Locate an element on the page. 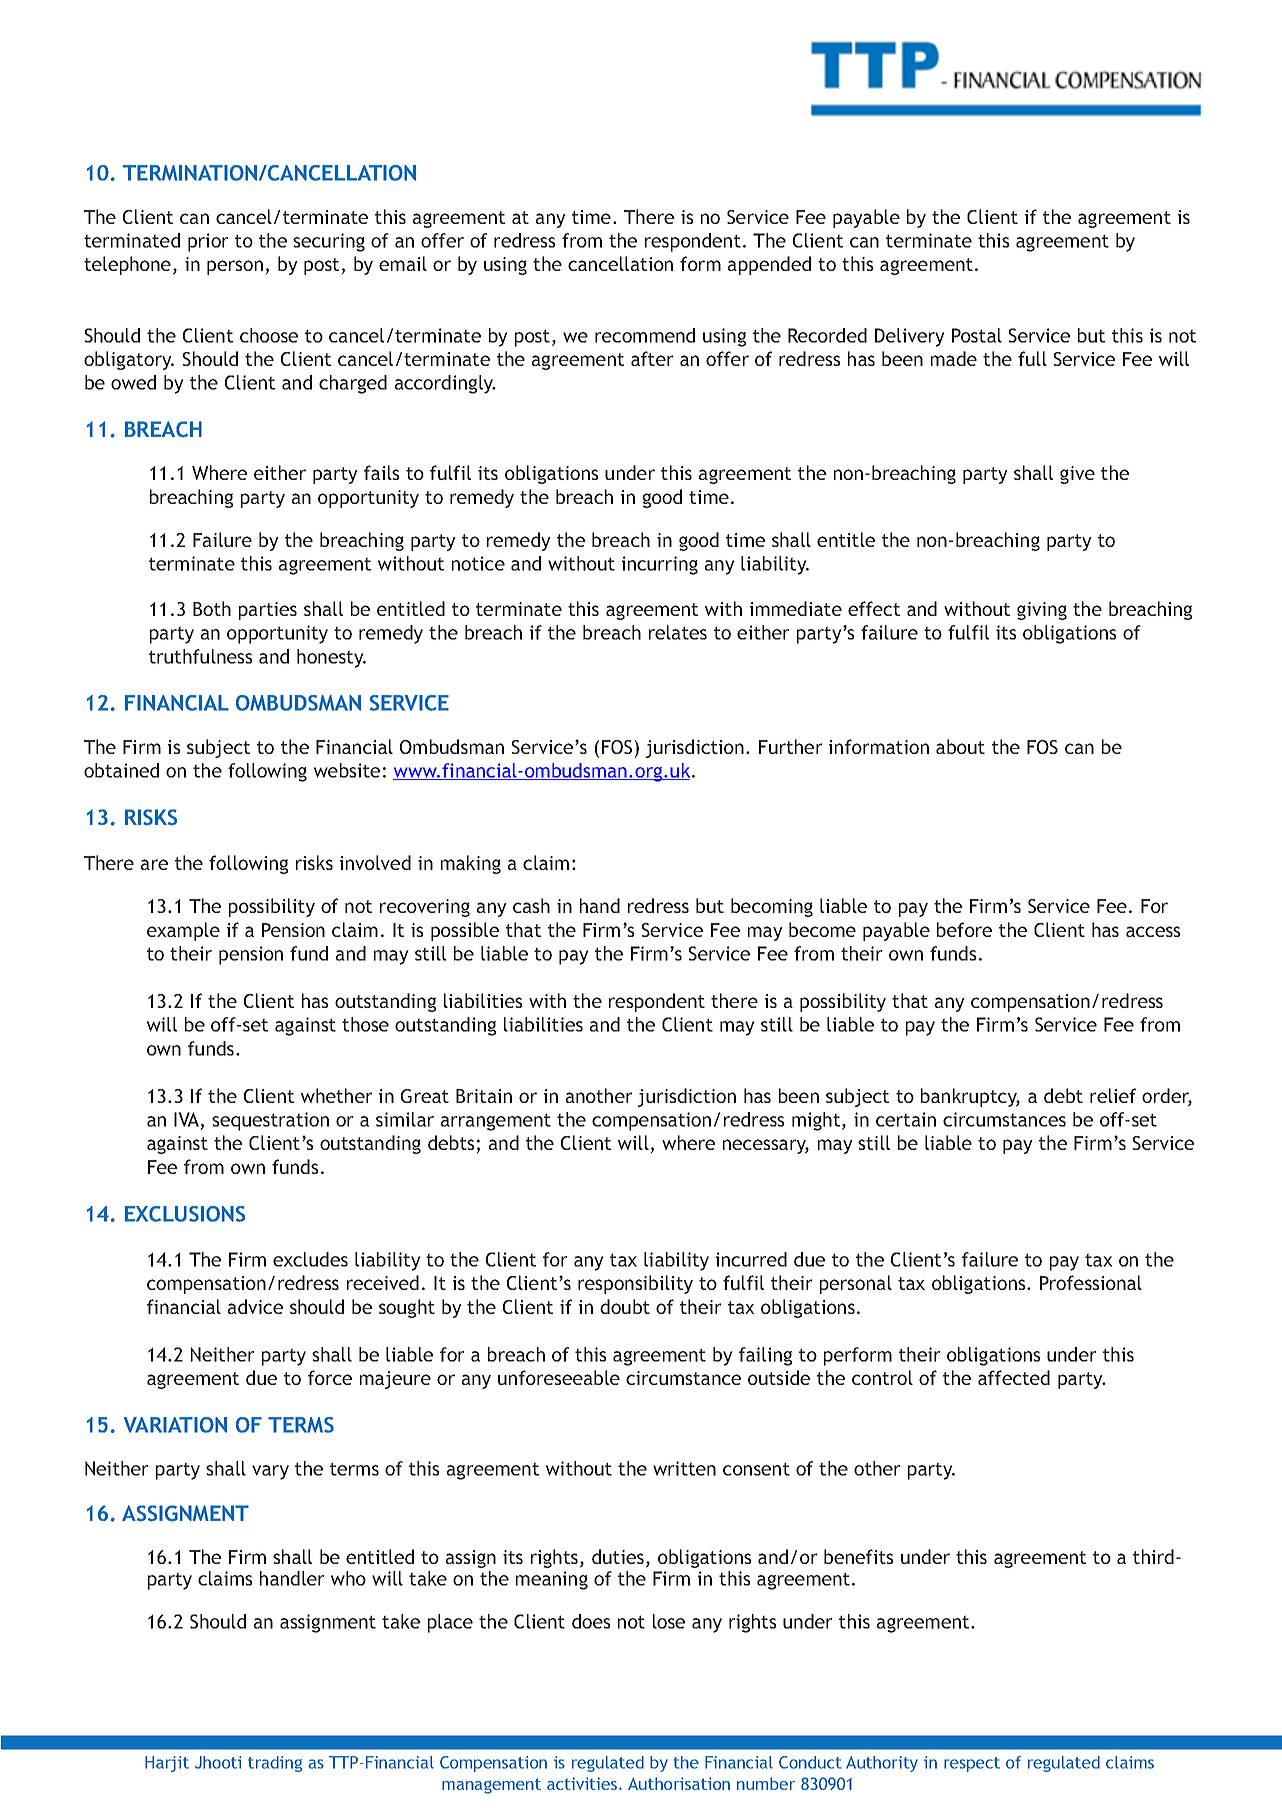 The image size is (1282, 1814). relief is located at coordinates (1113, 1095).
